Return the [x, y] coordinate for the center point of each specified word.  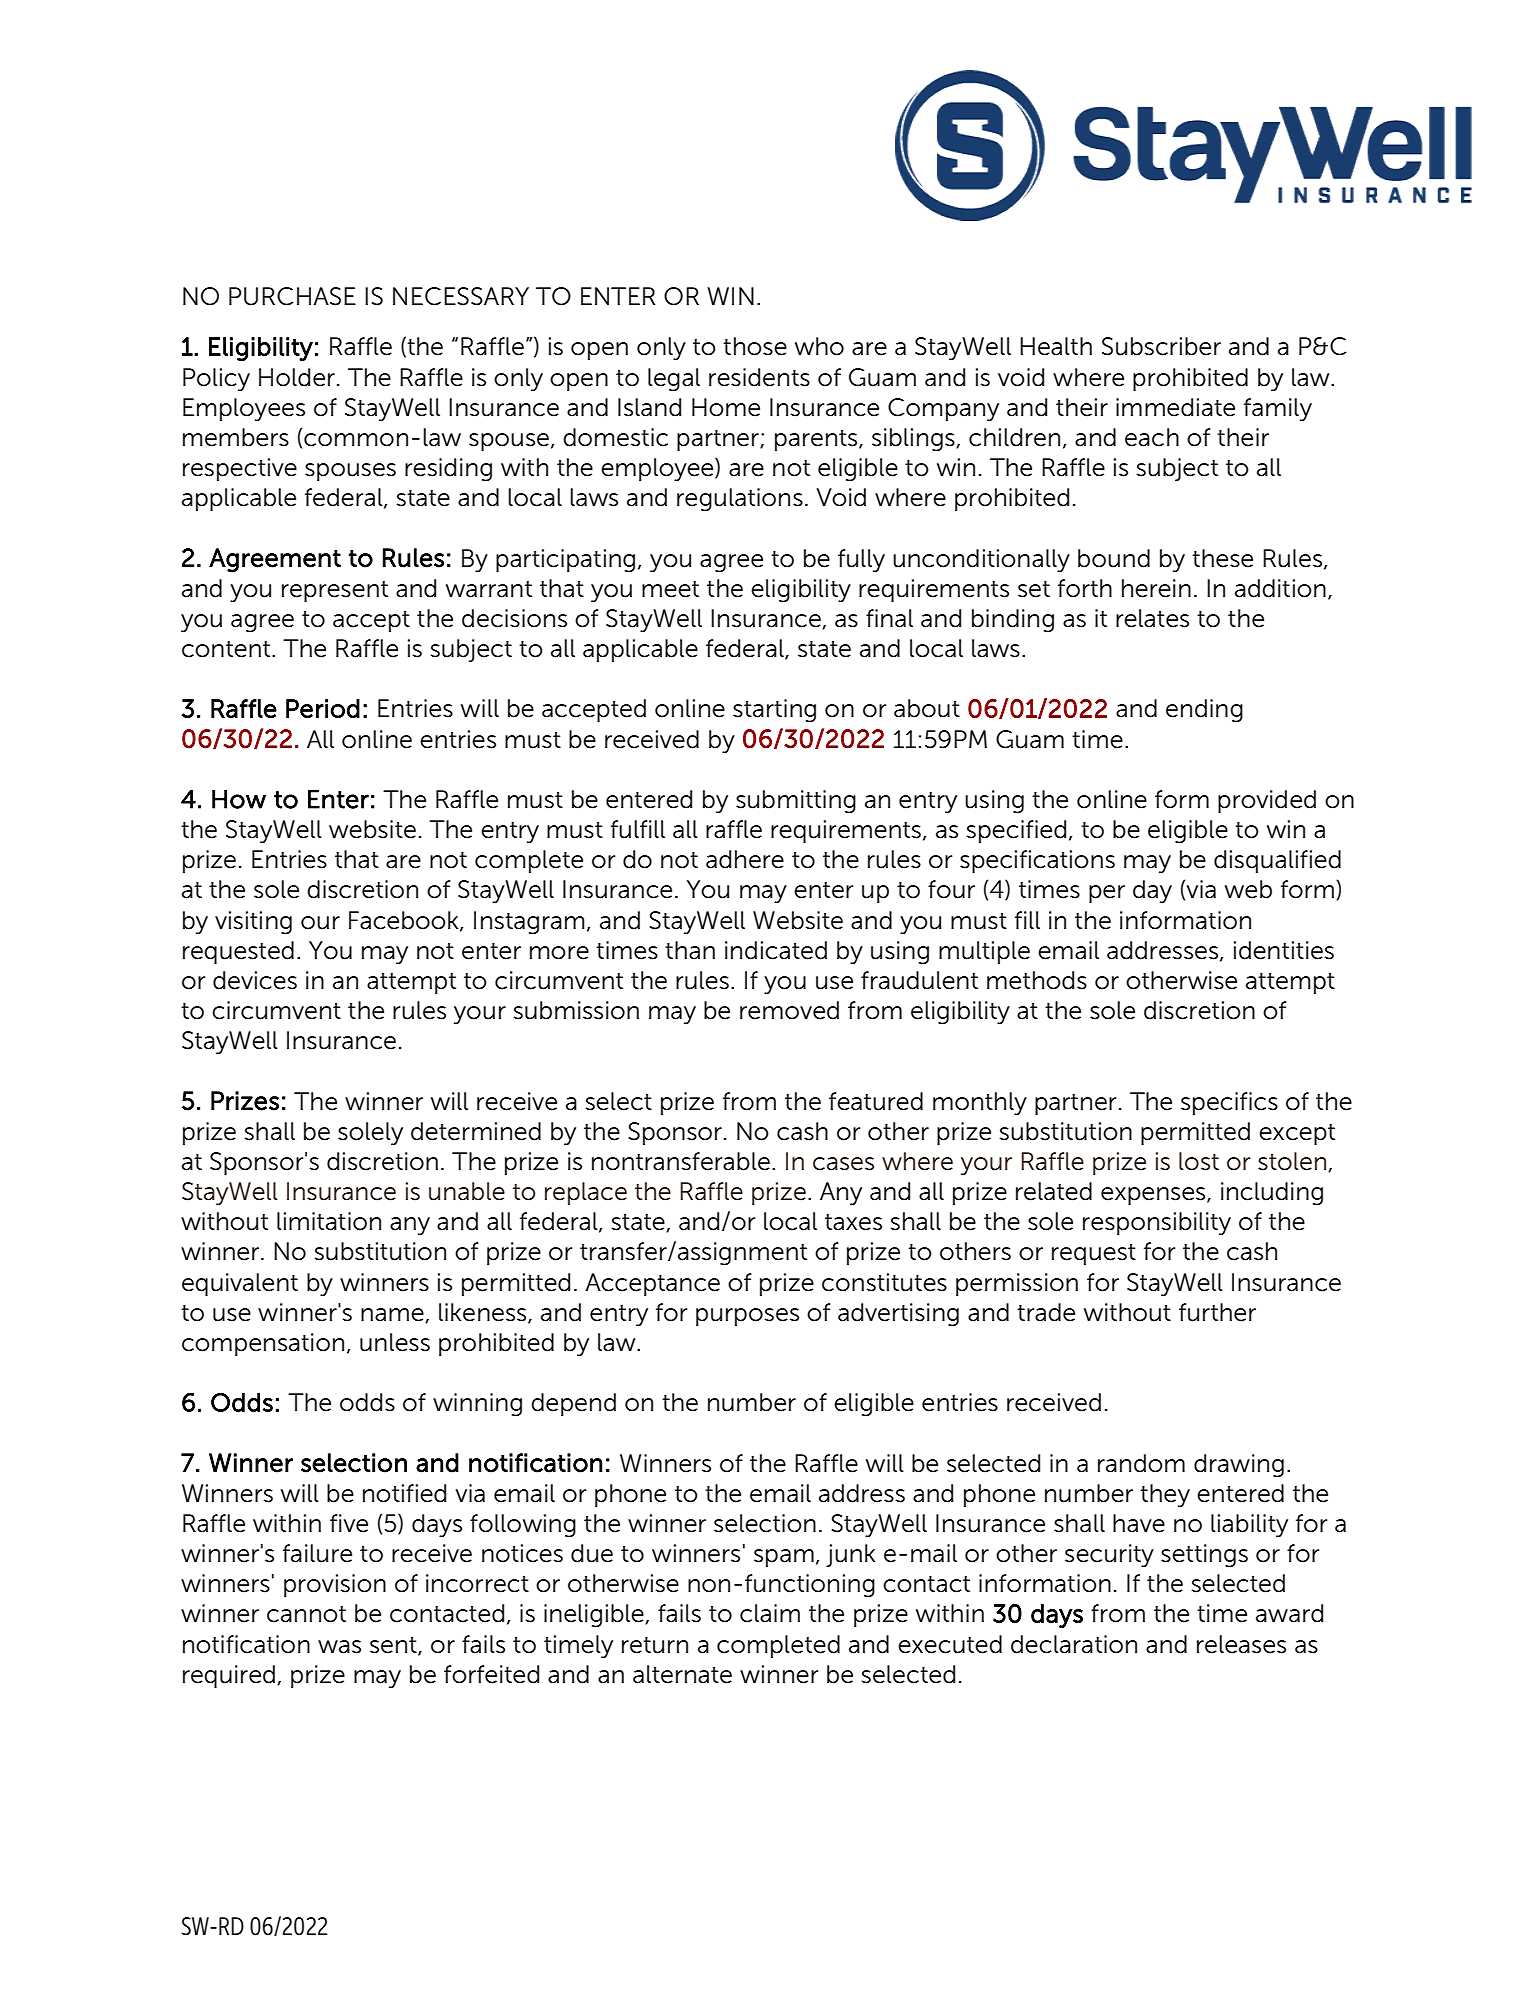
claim [770, 1613]
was [339, 1647]
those [755, 346]
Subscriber [1161, 346]
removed [789, 1010]
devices [255, 980]
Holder [297, 377]
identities [1284, 950]
